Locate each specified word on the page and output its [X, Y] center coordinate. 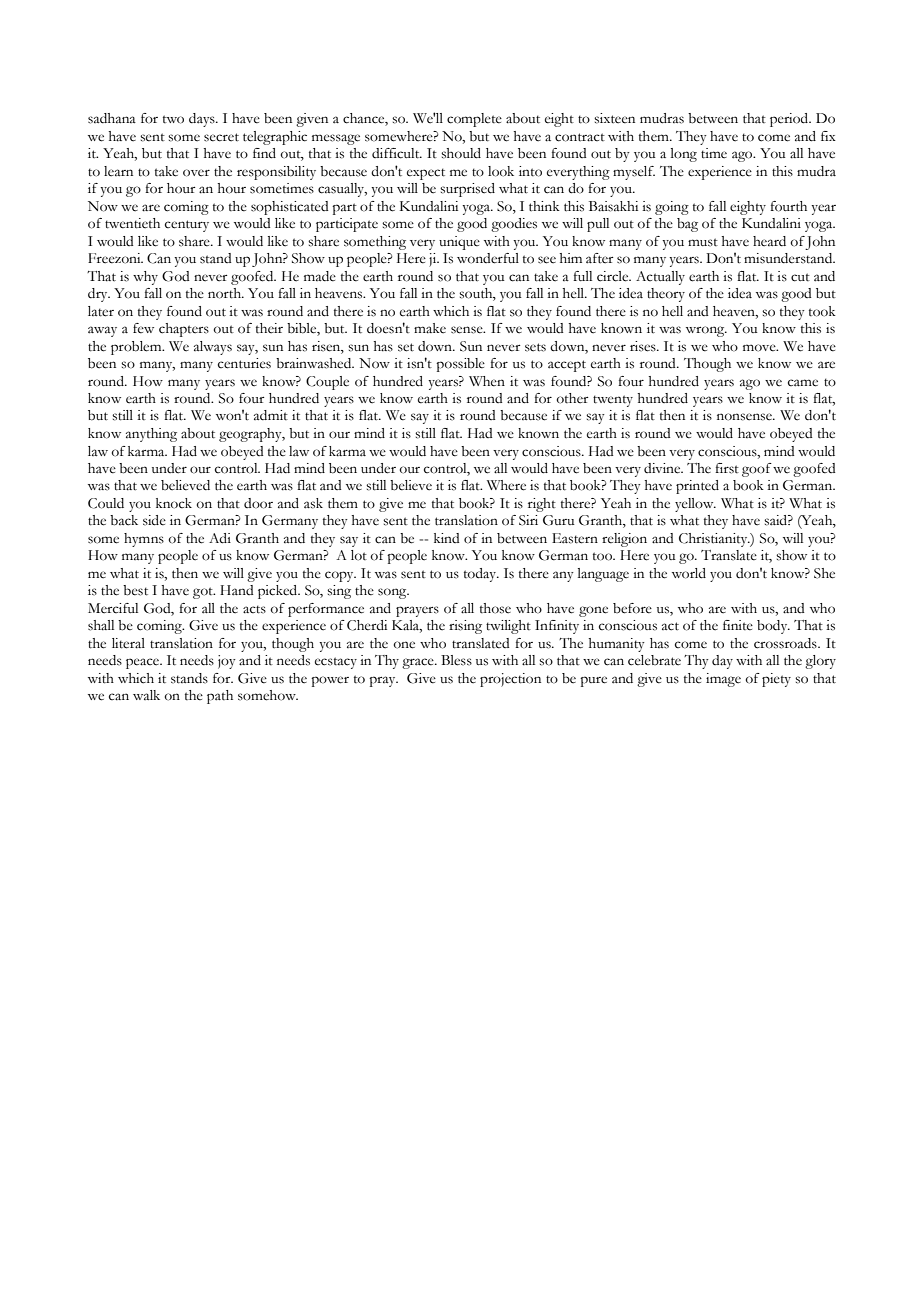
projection [510, 680]
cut [800, 277]
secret [221, 137]
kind [447, 538]
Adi [220, 538]
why [145, 278]
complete [474, 120]
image [723, 680]
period [790, 120]
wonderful [488, 258]
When [487, 381]
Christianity [714, 540]
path [220, 697]
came [803, 383]
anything [151, 435]
